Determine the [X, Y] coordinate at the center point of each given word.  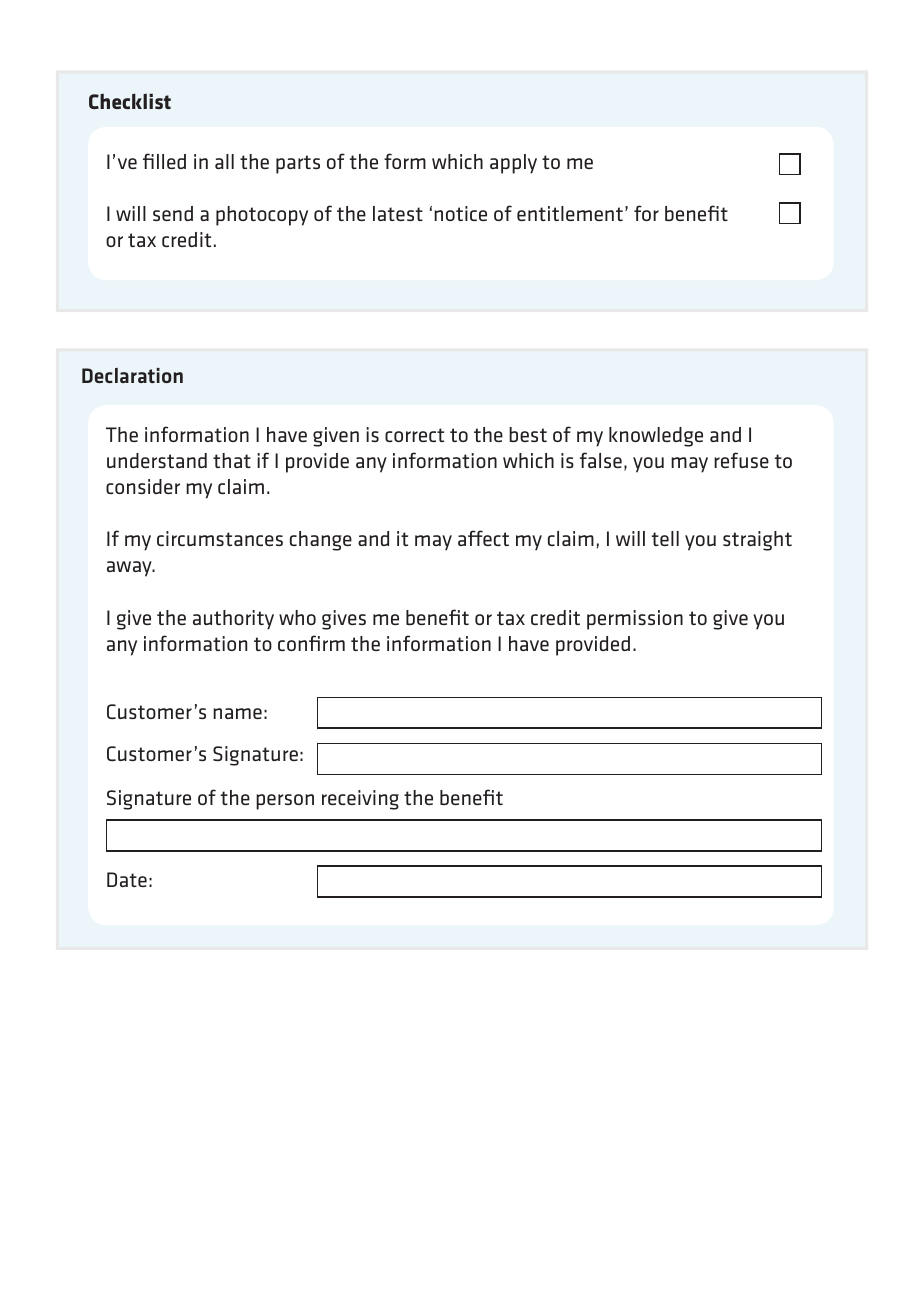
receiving [360, 800]
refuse [741, 460]
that [232, 460]
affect [483, 538]
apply [513, 164]
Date [127, 879]
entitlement [570, 213]
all [224, 161]
